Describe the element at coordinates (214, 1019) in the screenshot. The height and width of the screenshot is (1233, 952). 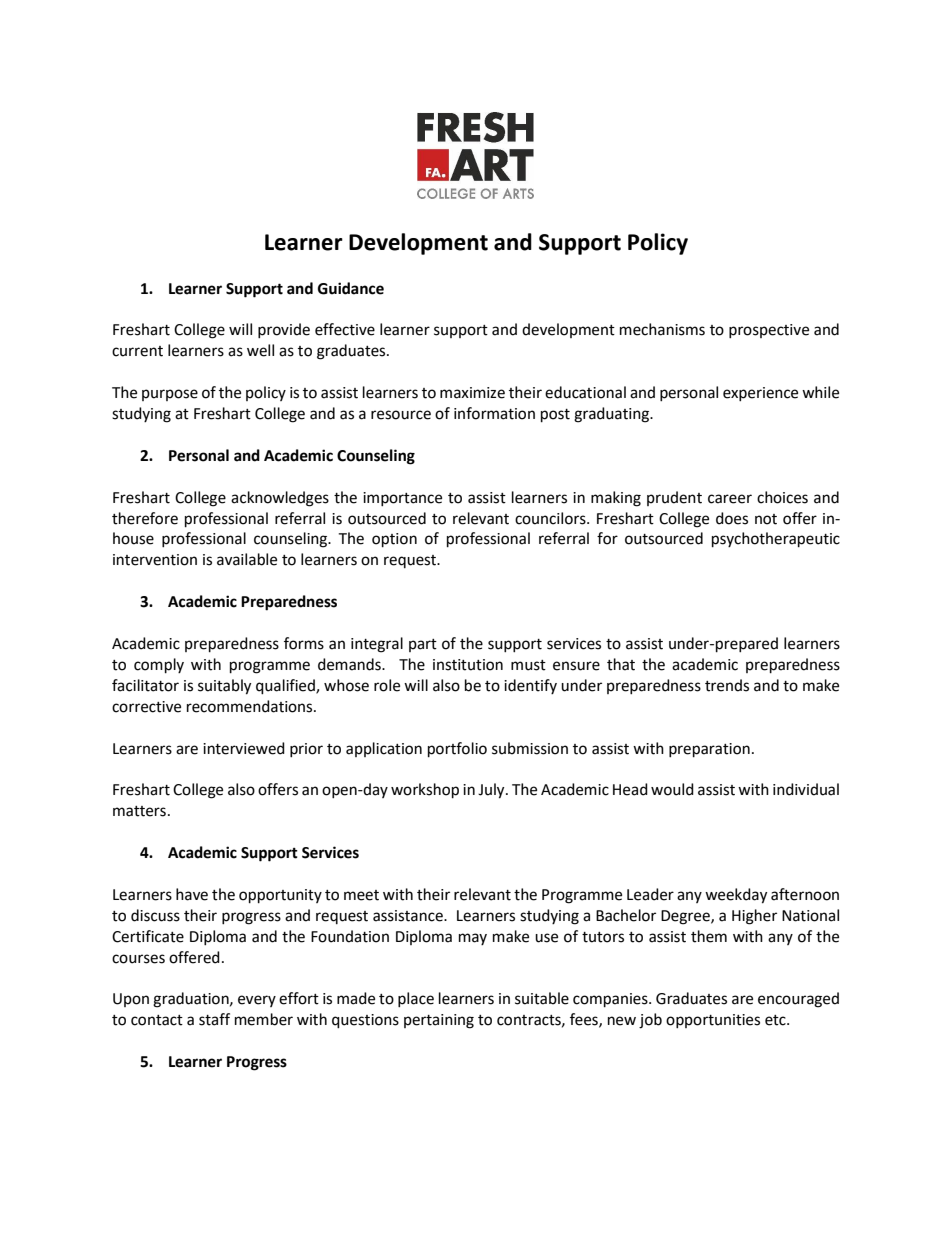
I see `staff` at that location.
